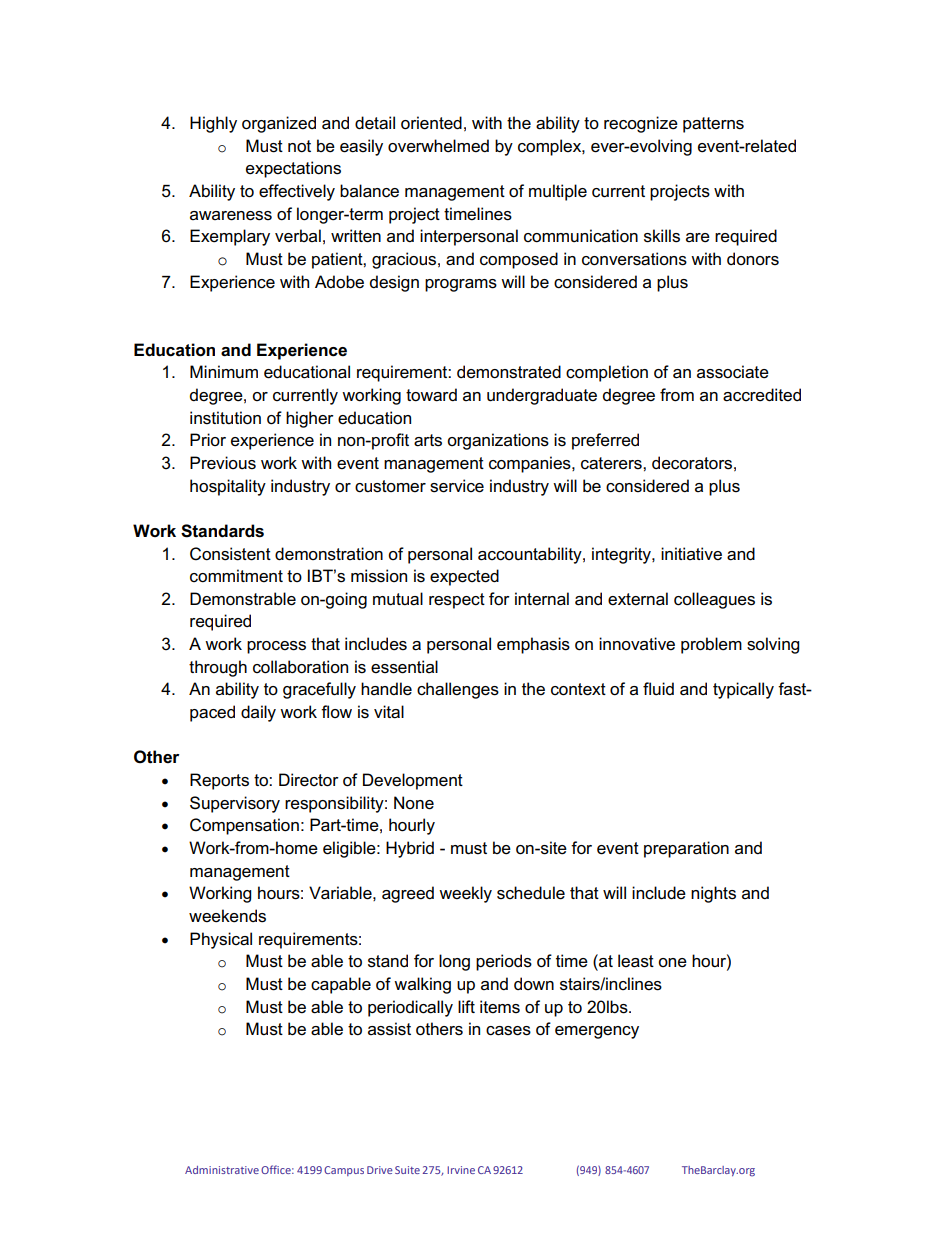 This screenshot has height=1233, width=952. Describe the element at coordinates (407, 1170) in the screenshot. I see `Suite` at that location.
